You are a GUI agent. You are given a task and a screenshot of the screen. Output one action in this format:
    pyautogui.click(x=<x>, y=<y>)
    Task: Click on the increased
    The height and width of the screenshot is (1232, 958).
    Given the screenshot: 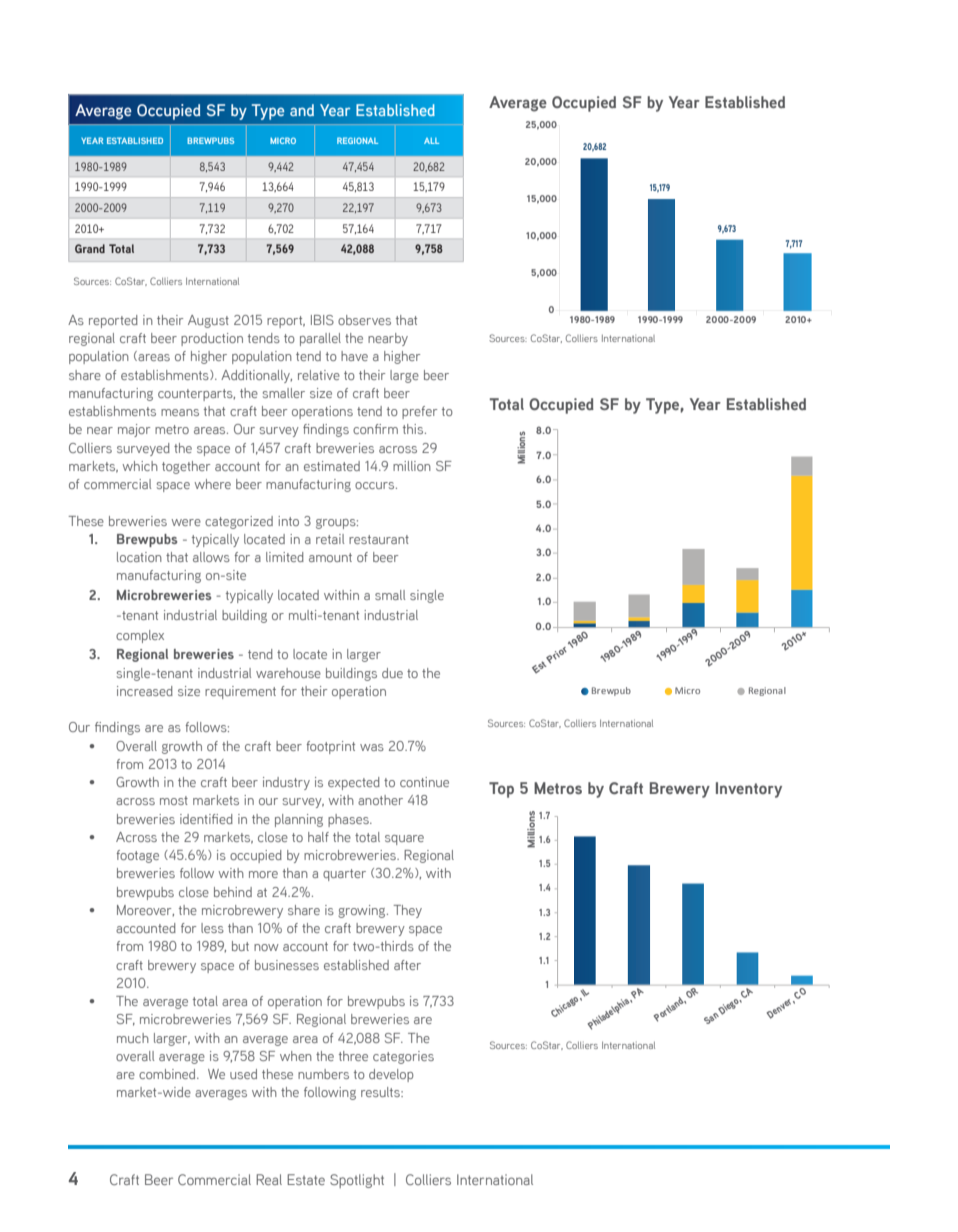 What is the action you would take?
    pyautogui.click(x=145, y=691)
